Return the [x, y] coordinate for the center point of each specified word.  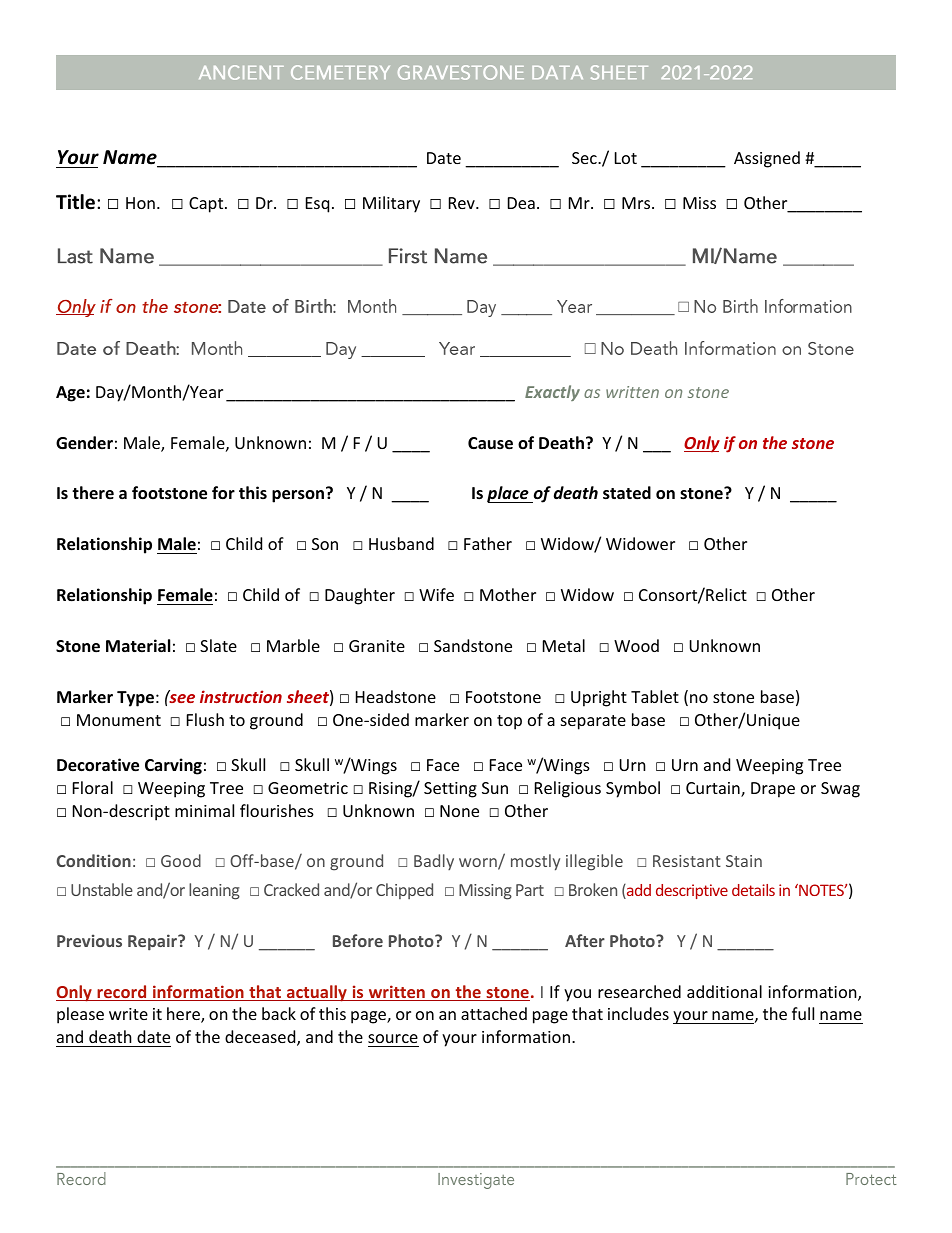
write [128, 1014]
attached [494, 1013]
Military [391, 204]
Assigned [767, 159]
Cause [490, 443]
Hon [140, 203]
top [509, 722]
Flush [205, 719]
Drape [773, 790]
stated [627, 493]
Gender [84, 443]
